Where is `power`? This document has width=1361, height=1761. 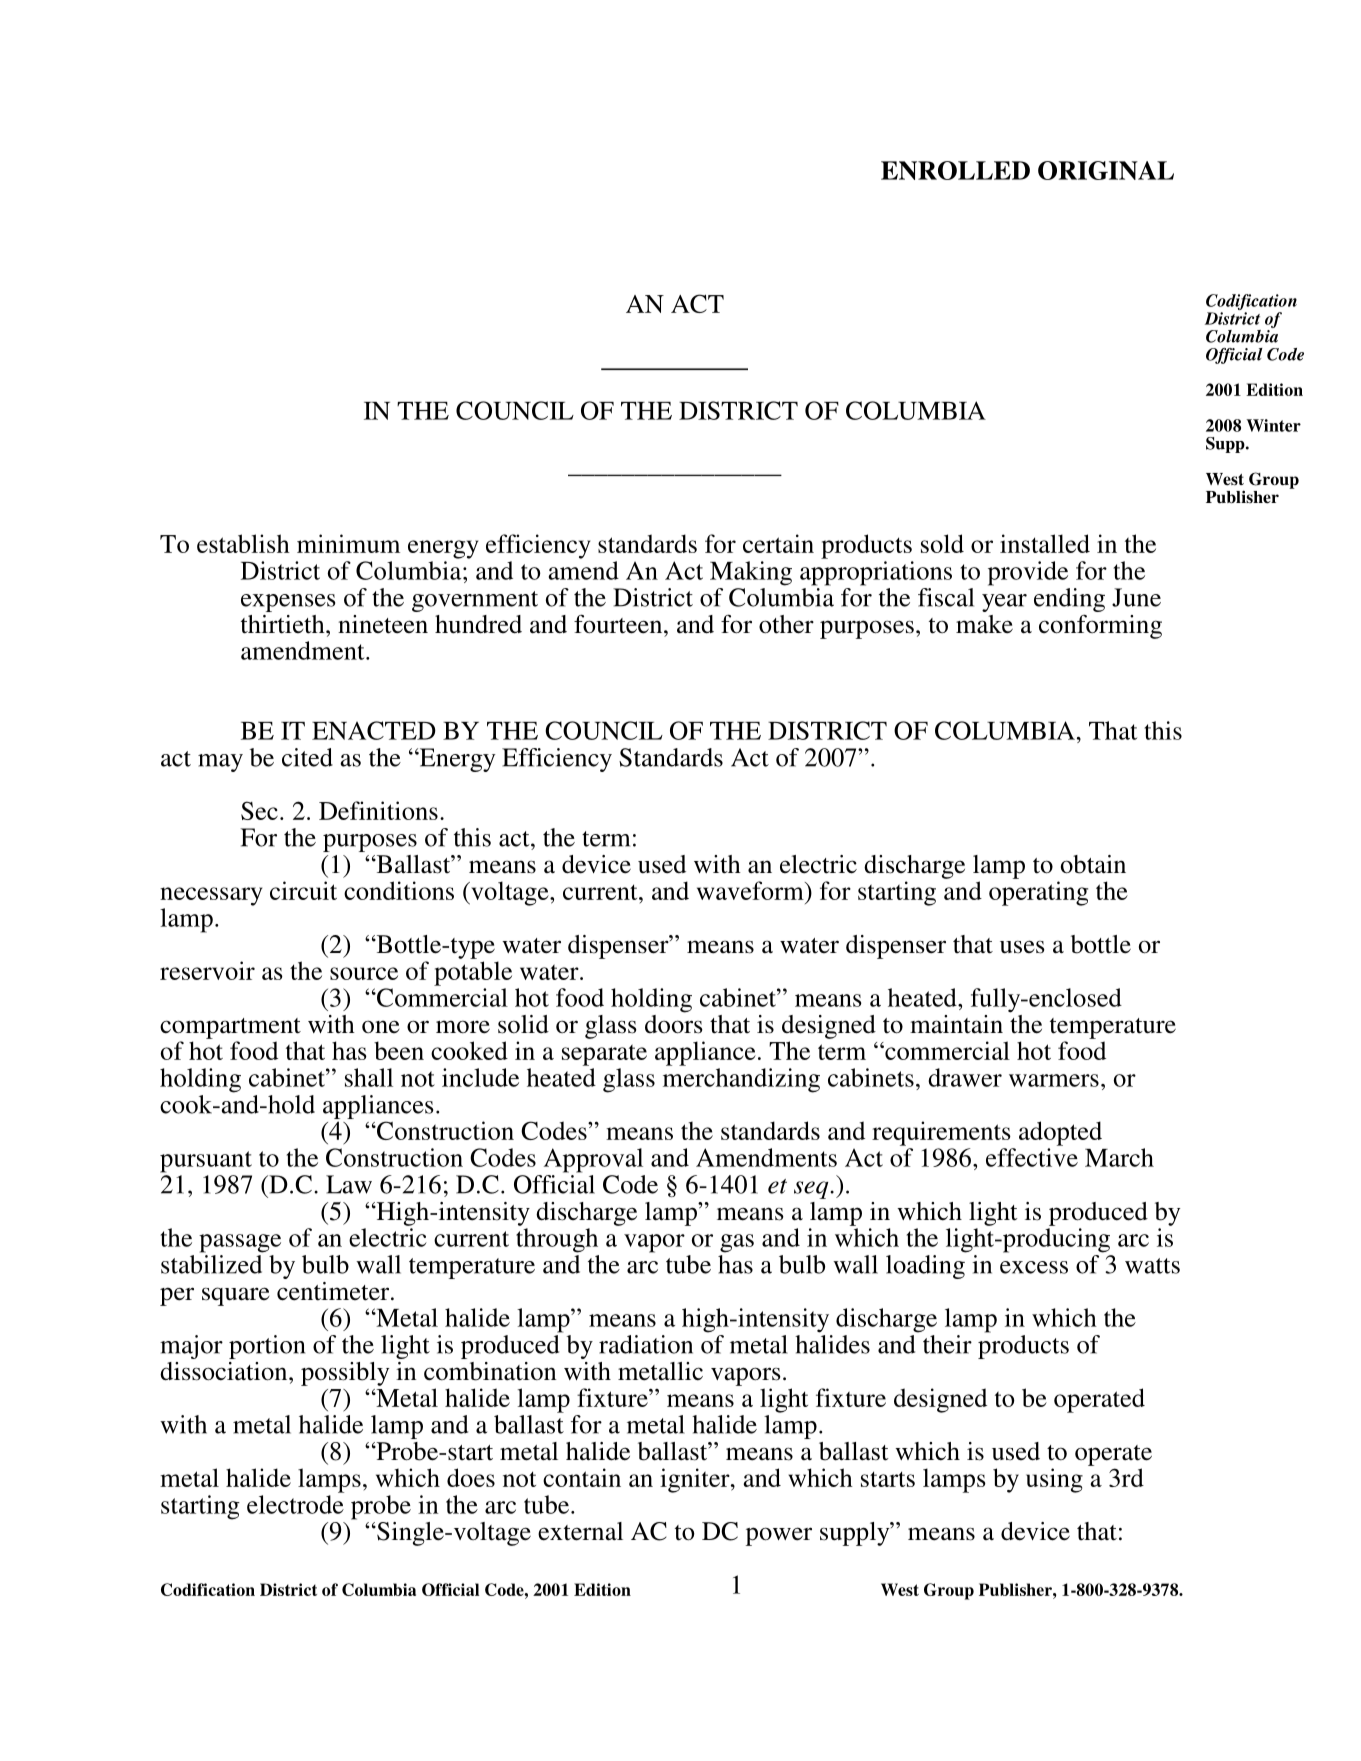
power is located at coordinates (779, 1536).
